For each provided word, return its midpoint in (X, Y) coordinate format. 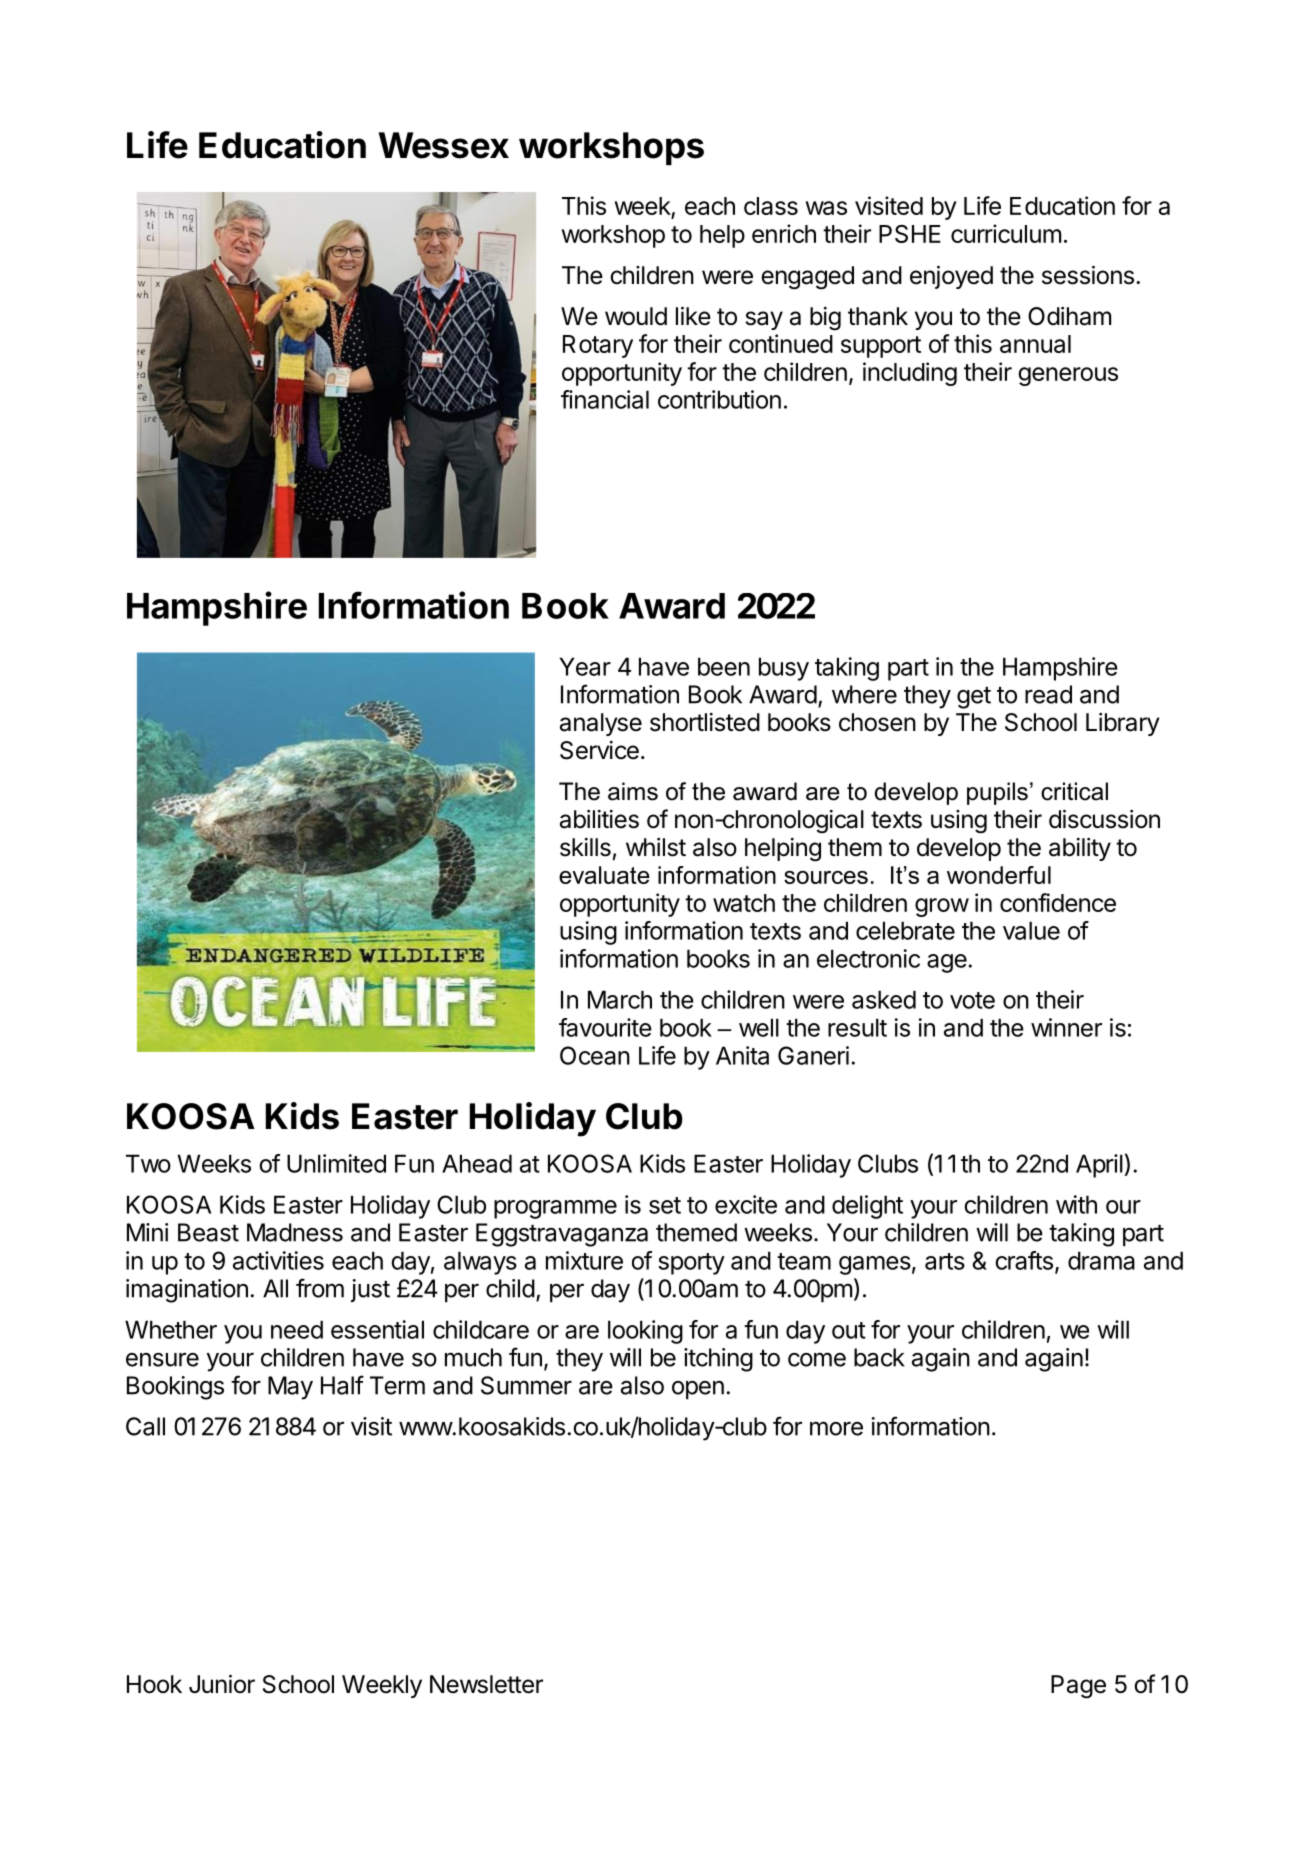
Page (1078, 1687)
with (1076, 1204)
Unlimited (336, 1163)
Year (585, 666)
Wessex (443, 145)
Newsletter (486, 1684)
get (974, 697)
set (665, 1205)
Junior (222, 1683)
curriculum (1006, 233)
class (771, 206)
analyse (601, 724)
